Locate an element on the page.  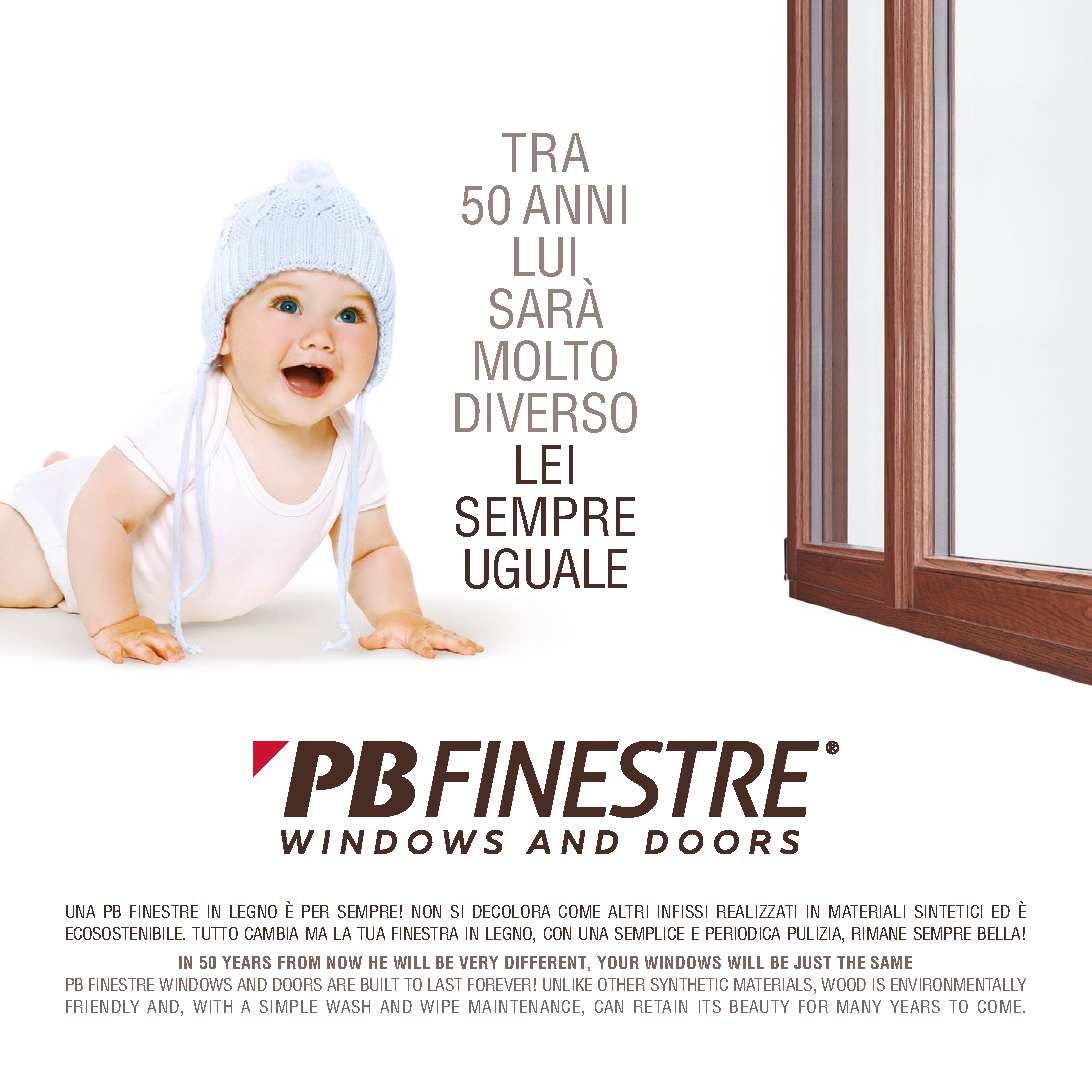
SEMPLICE is located at coordinates (649, 933).
